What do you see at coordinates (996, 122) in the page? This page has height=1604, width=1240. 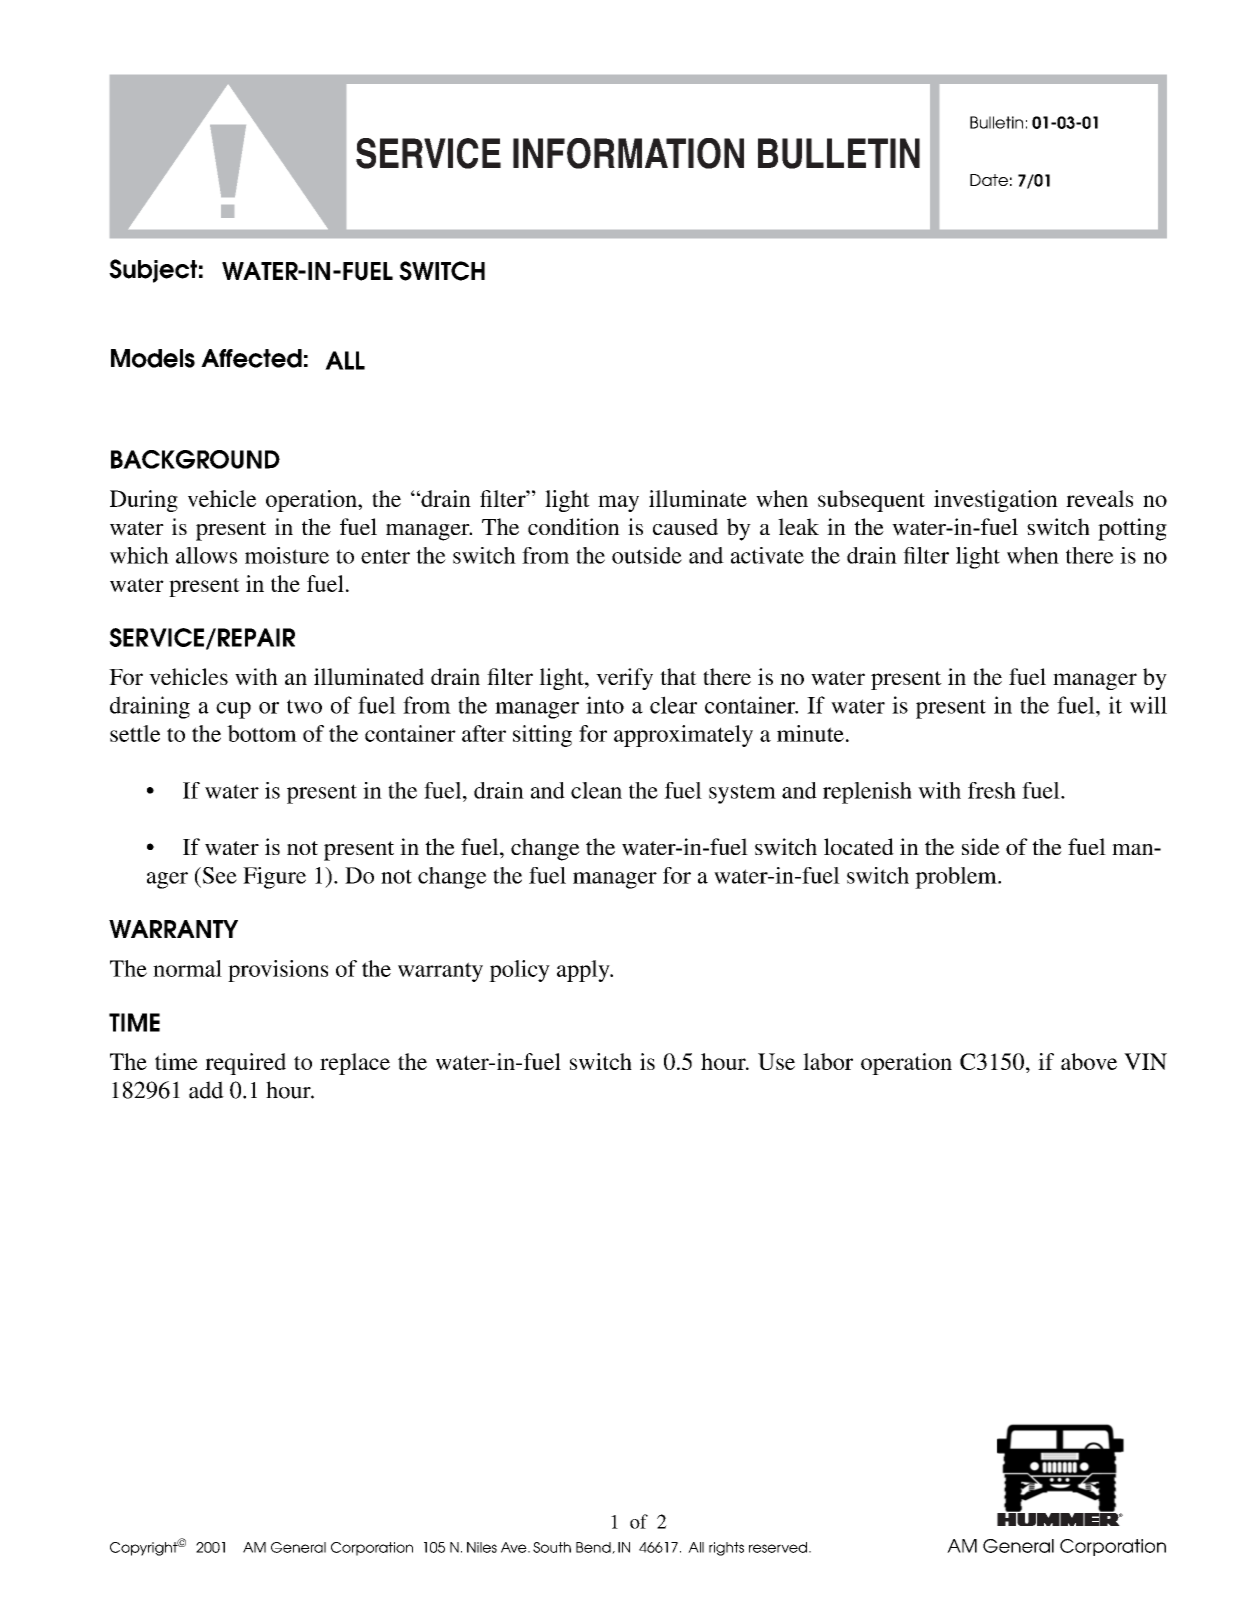 I see `Bulletin` at bounding box center [996, 122].
